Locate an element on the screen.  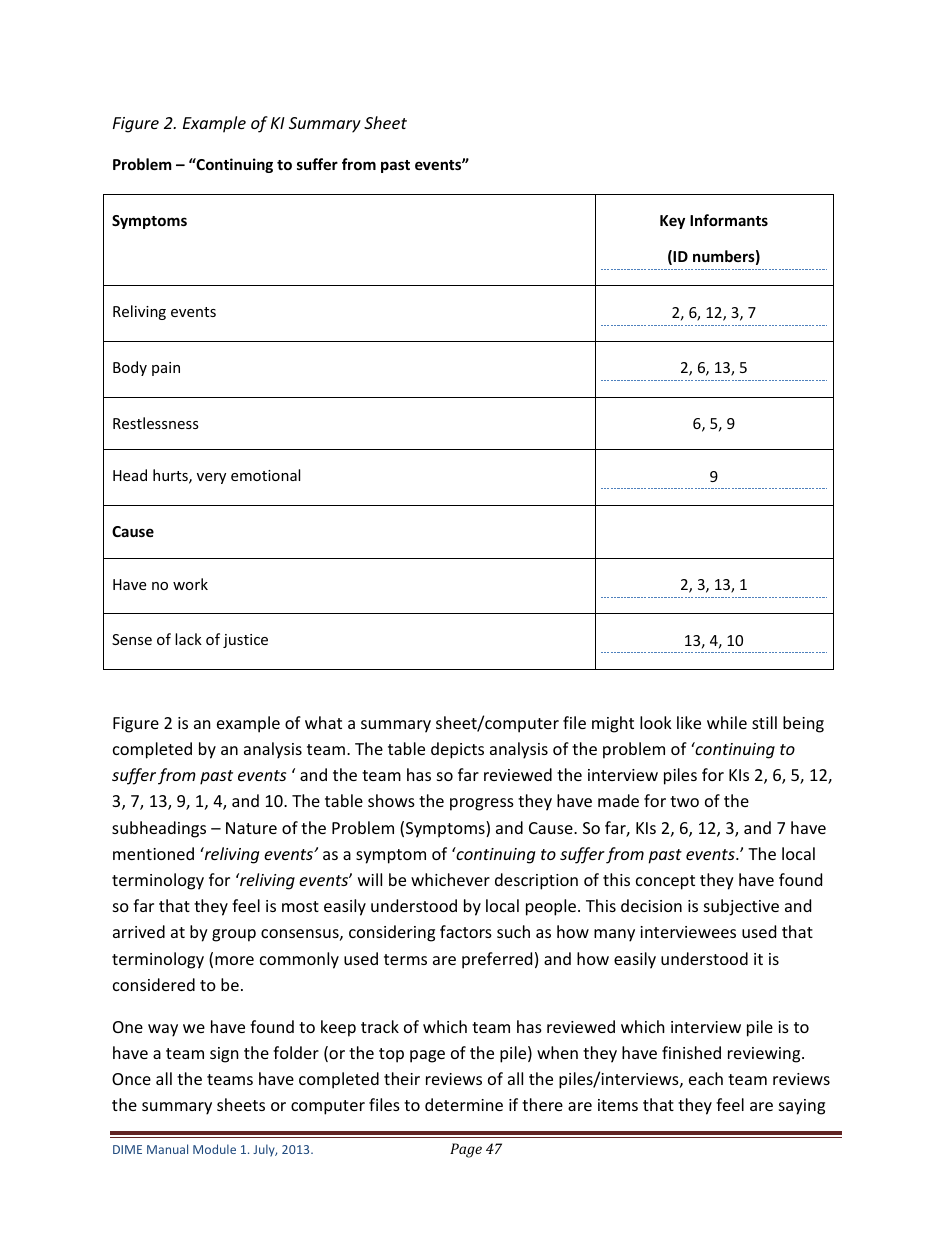
lack is located at coordinates (188, 639).
